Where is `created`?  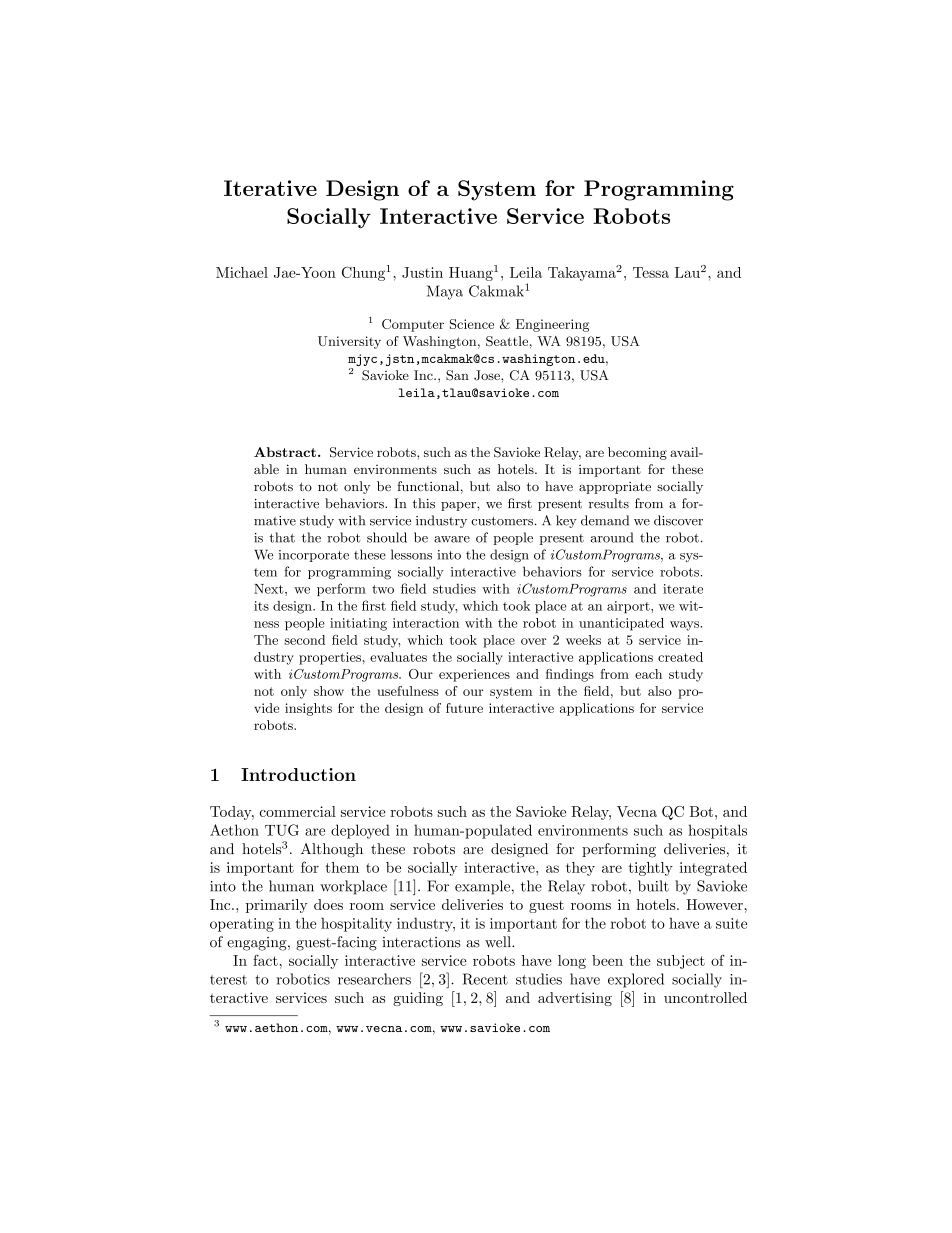
created is located at coordinates (680, 657).
